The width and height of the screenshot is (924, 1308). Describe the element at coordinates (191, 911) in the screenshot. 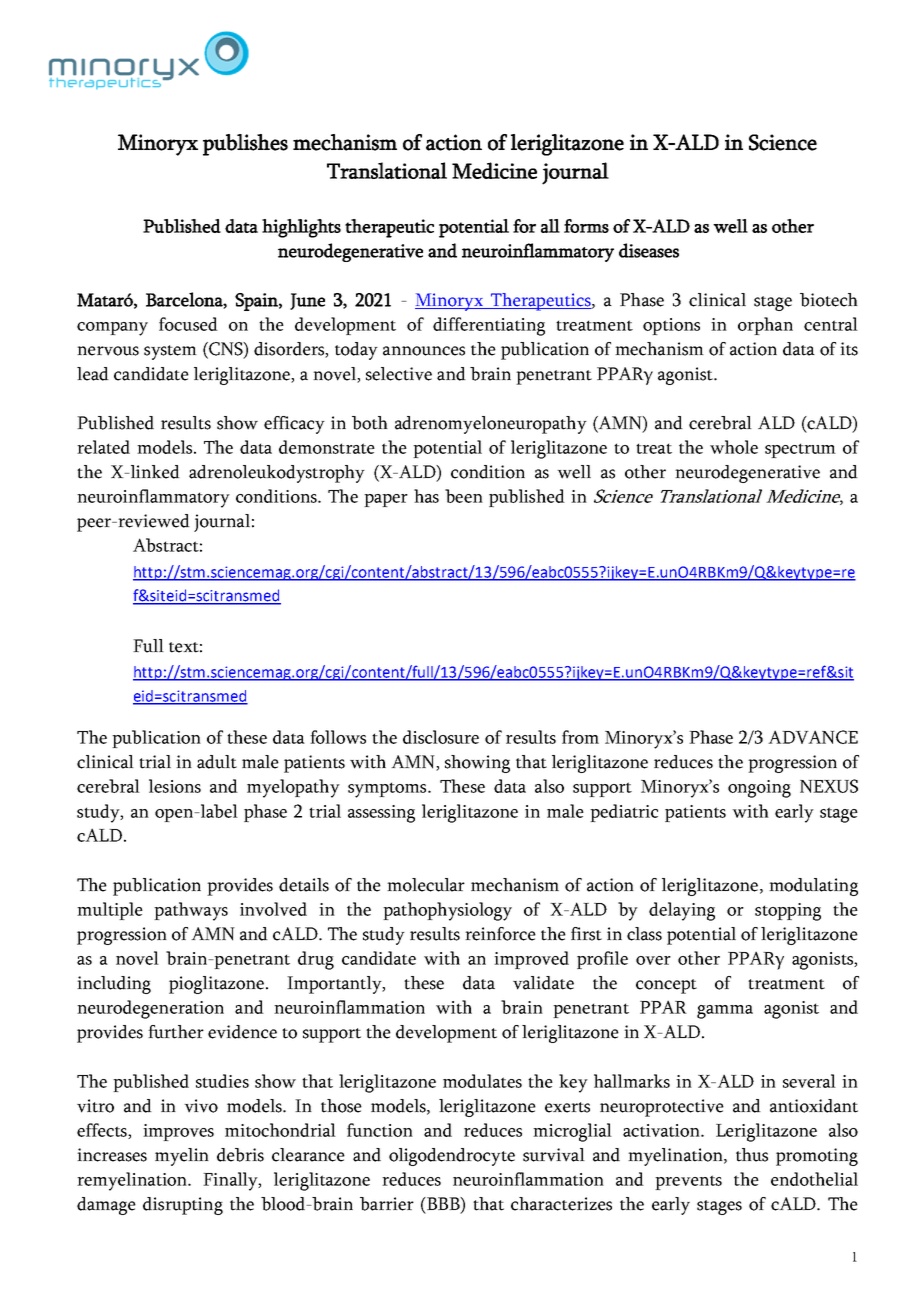

I see `pathways` at that location.
